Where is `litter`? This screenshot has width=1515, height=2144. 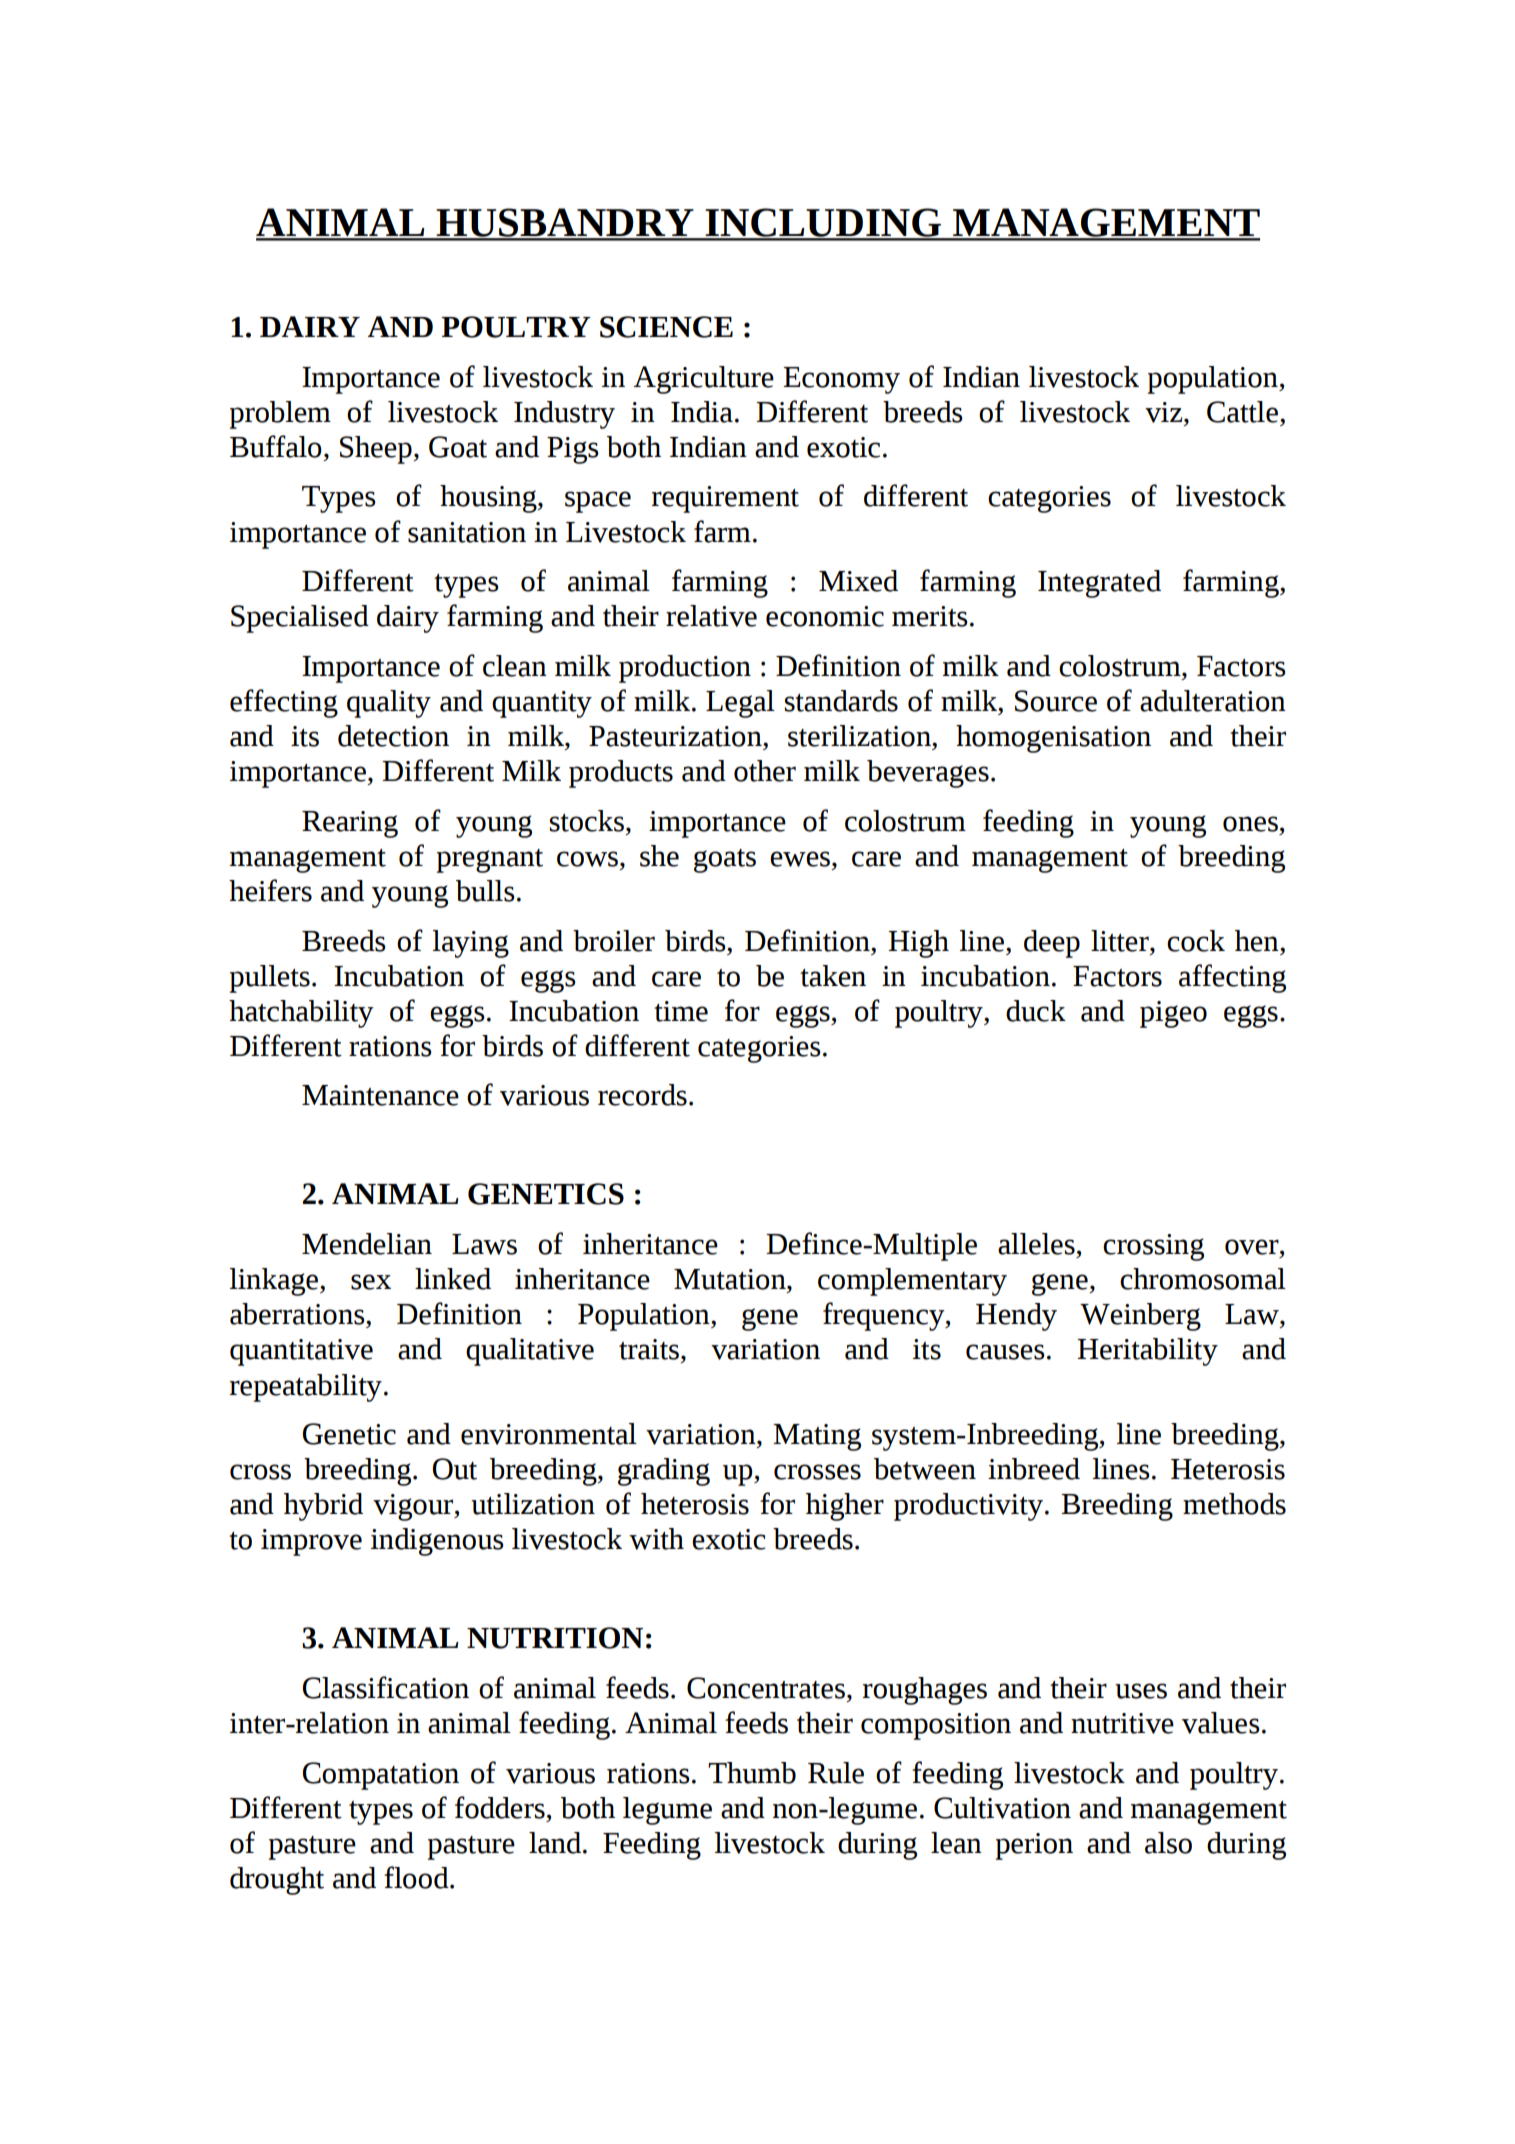 litter is located at coordinates (1121, 941).
